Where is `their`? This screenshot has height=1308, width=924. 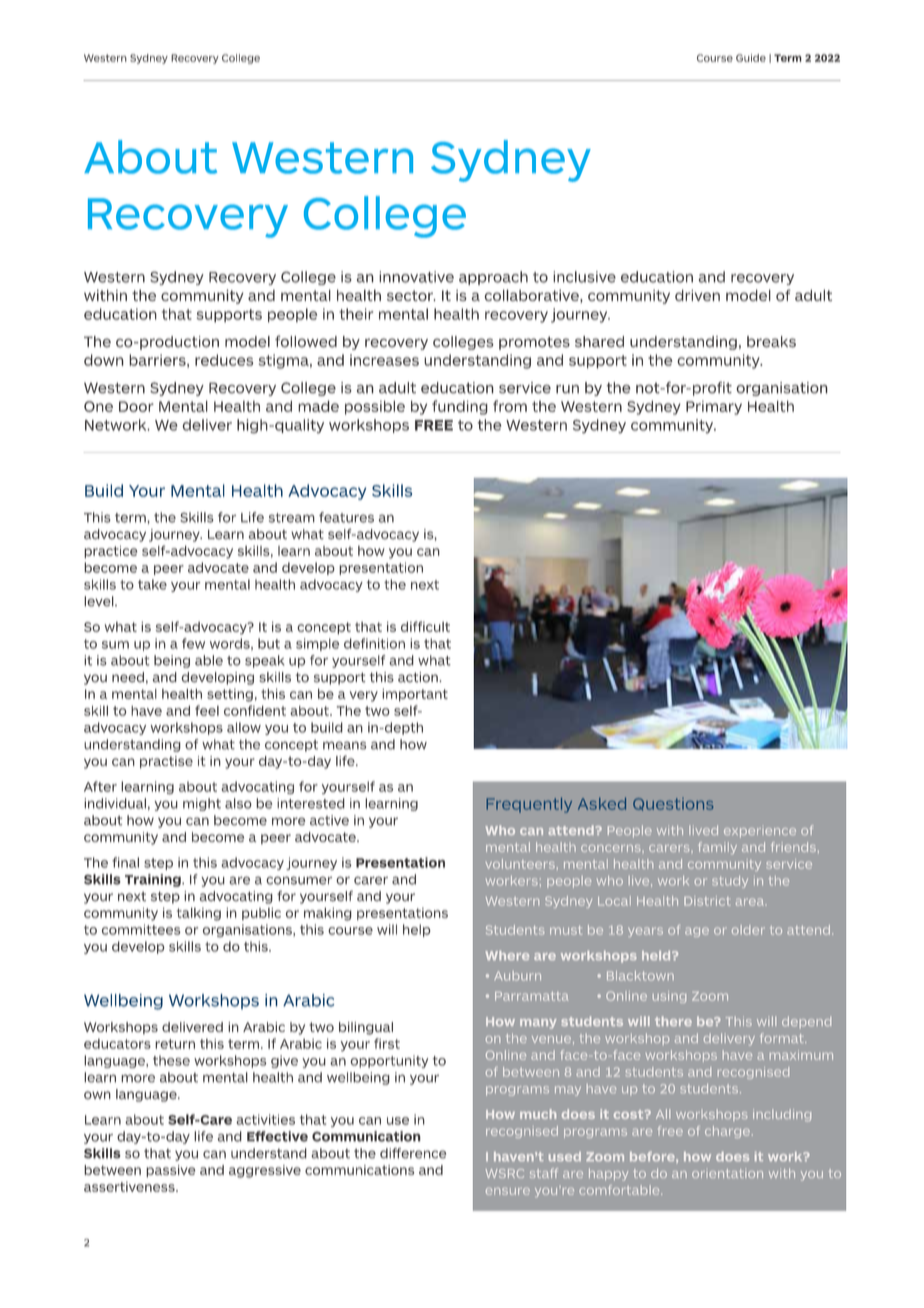
their is located at coordinates (356, 314).
